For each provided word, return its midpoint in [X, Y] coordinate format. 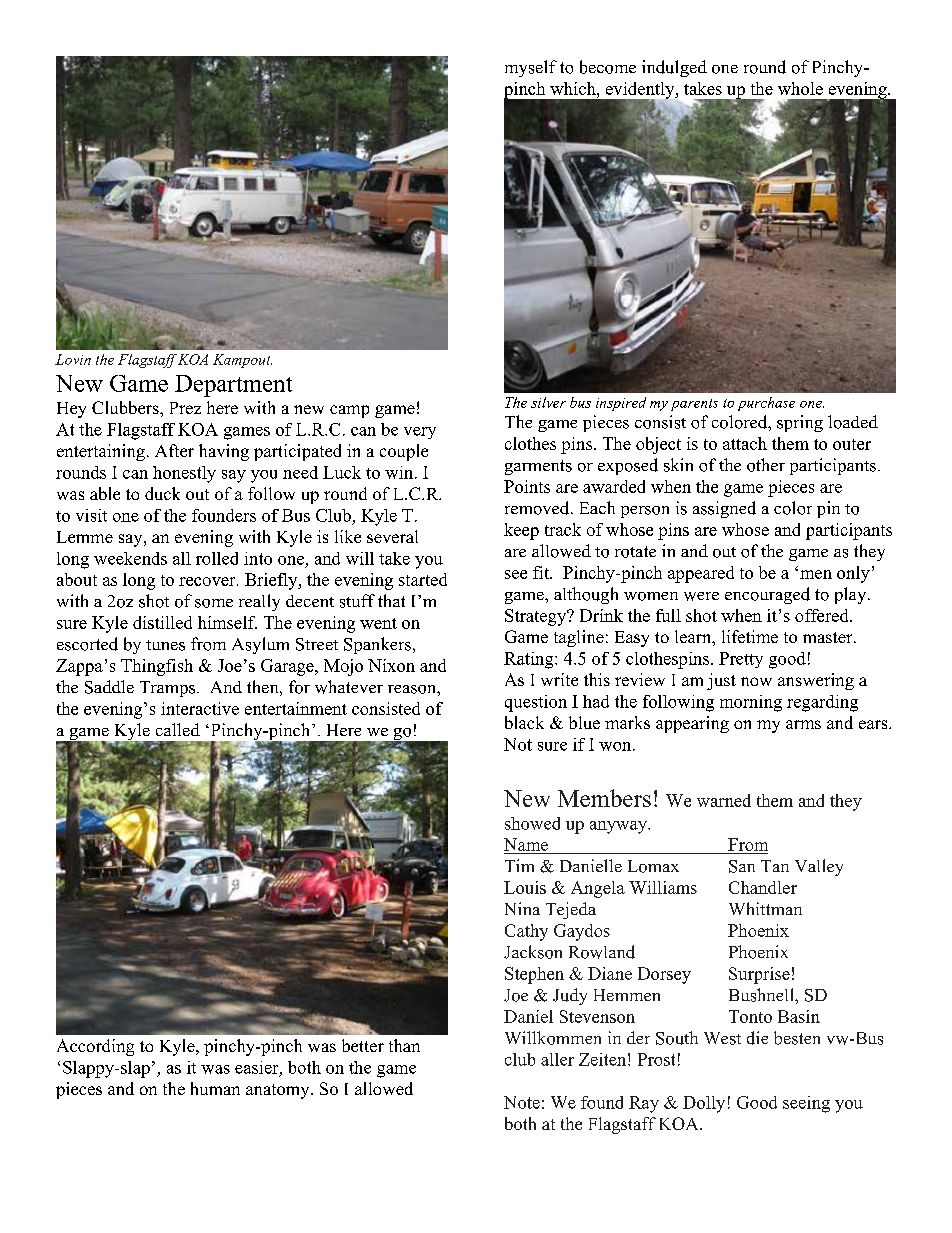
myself [531, 68]
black [524, 722]
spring [800, 423]
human [215, 1088]
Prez [185, 408]
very [420, 433]
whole [800, 88]
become [608, 67]
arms [803, 724]
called [178, 729]
